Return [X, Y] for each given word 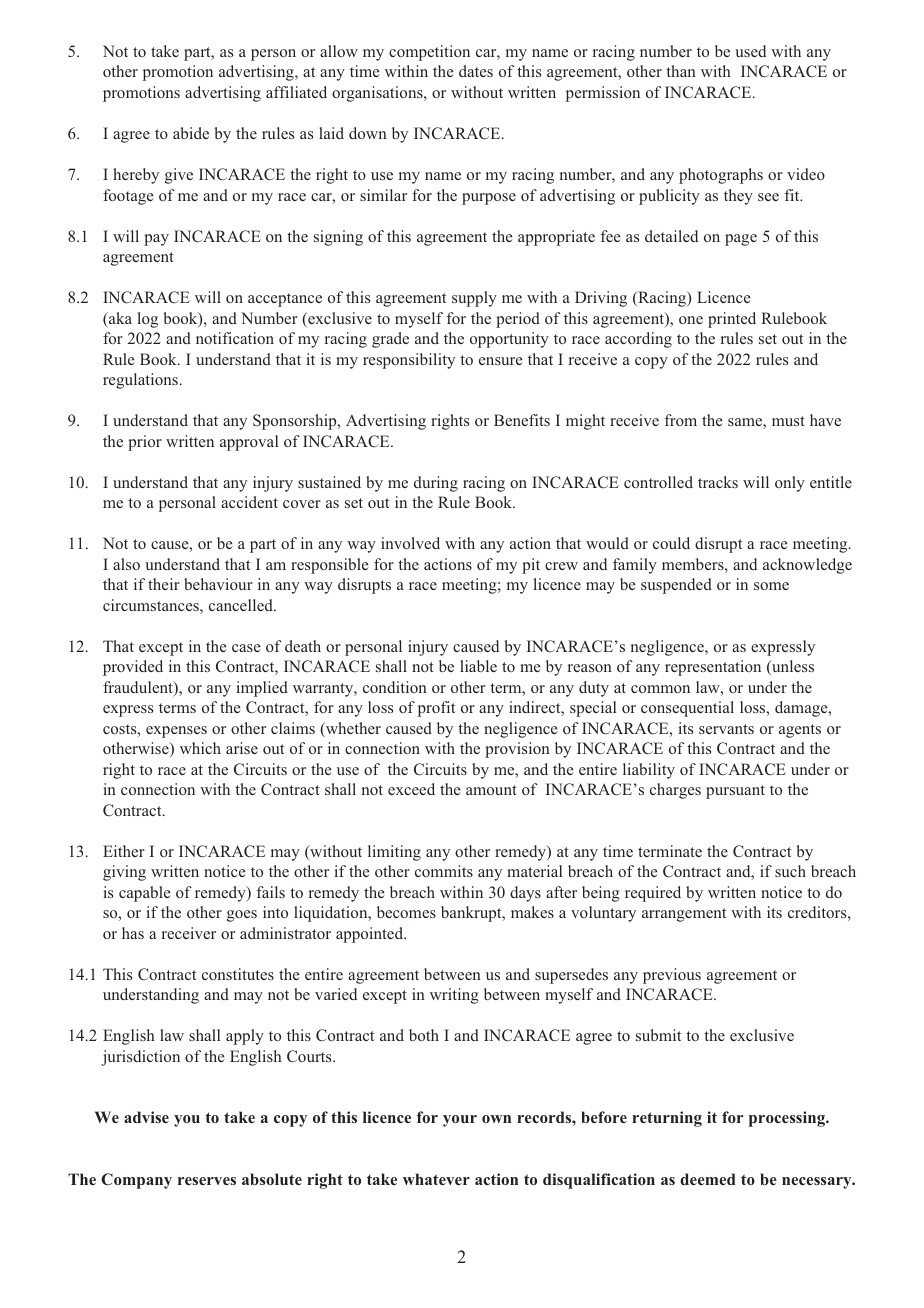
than [681, 71]
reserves [207, 1181]
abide [191, 133]
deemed [708, 1179]
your [460, 1121]
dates [476, 71]
